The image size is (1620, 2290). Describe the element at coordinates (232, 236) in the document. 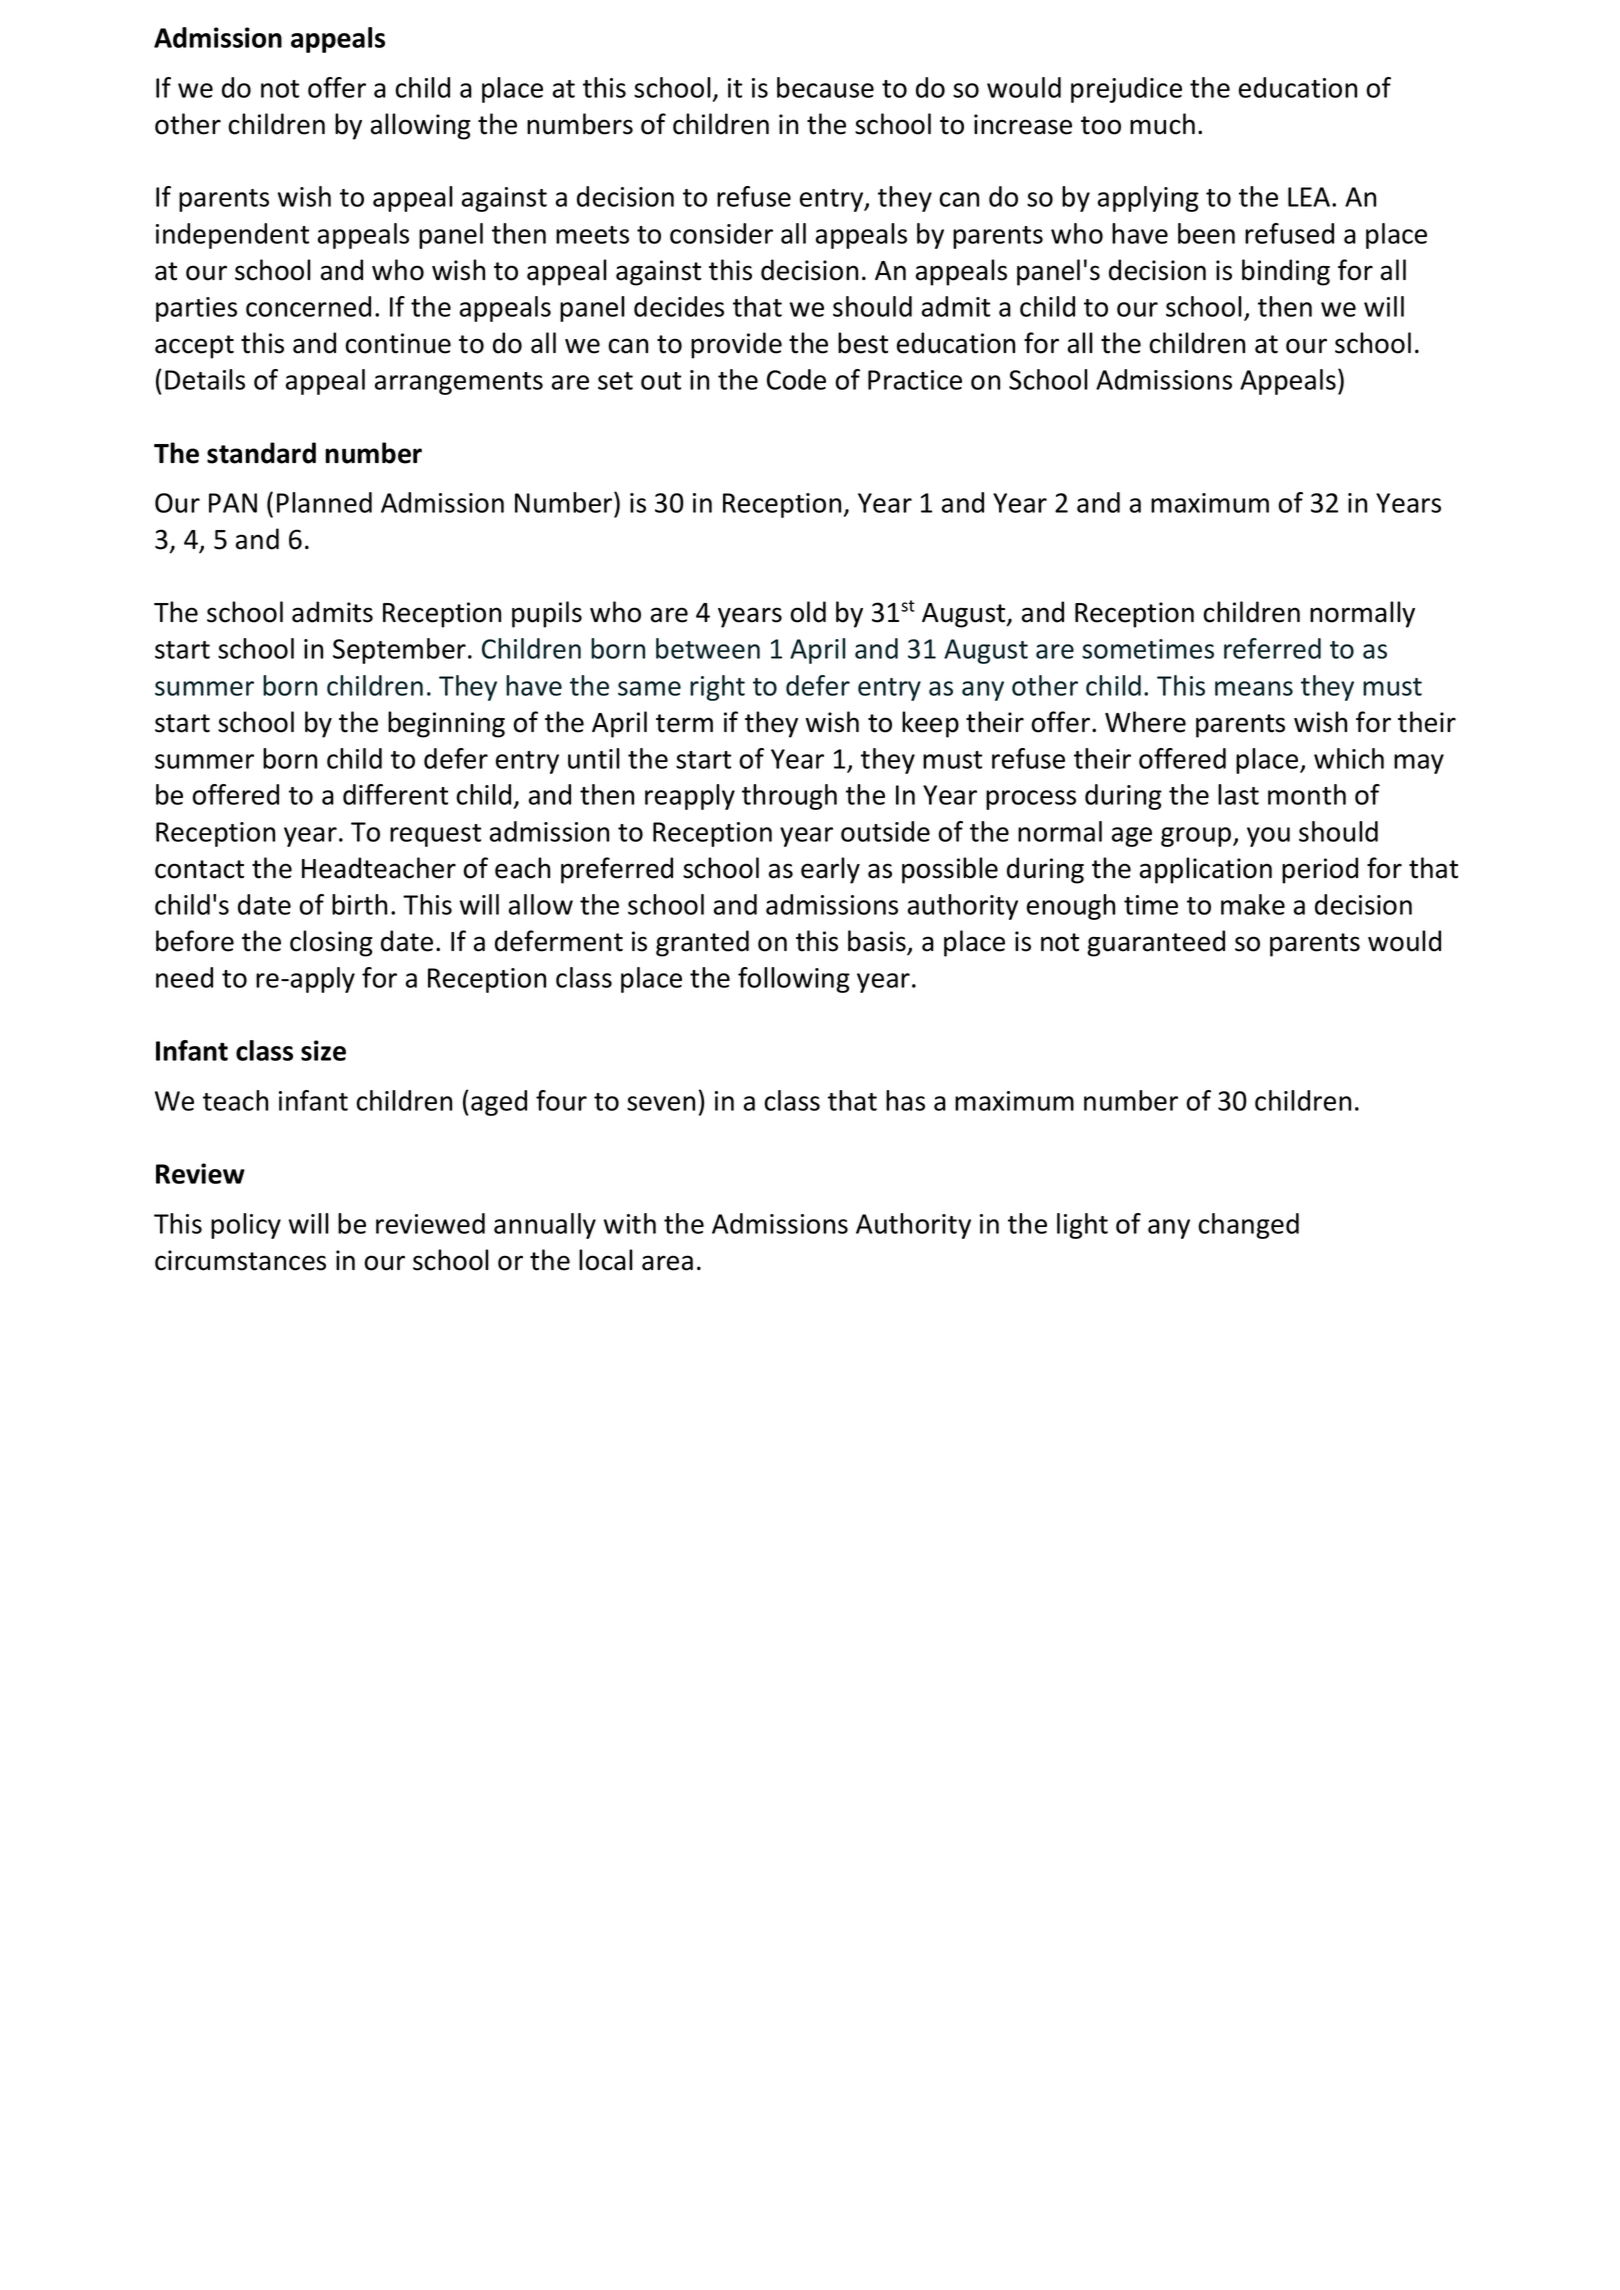

I see `independent` at that location.
